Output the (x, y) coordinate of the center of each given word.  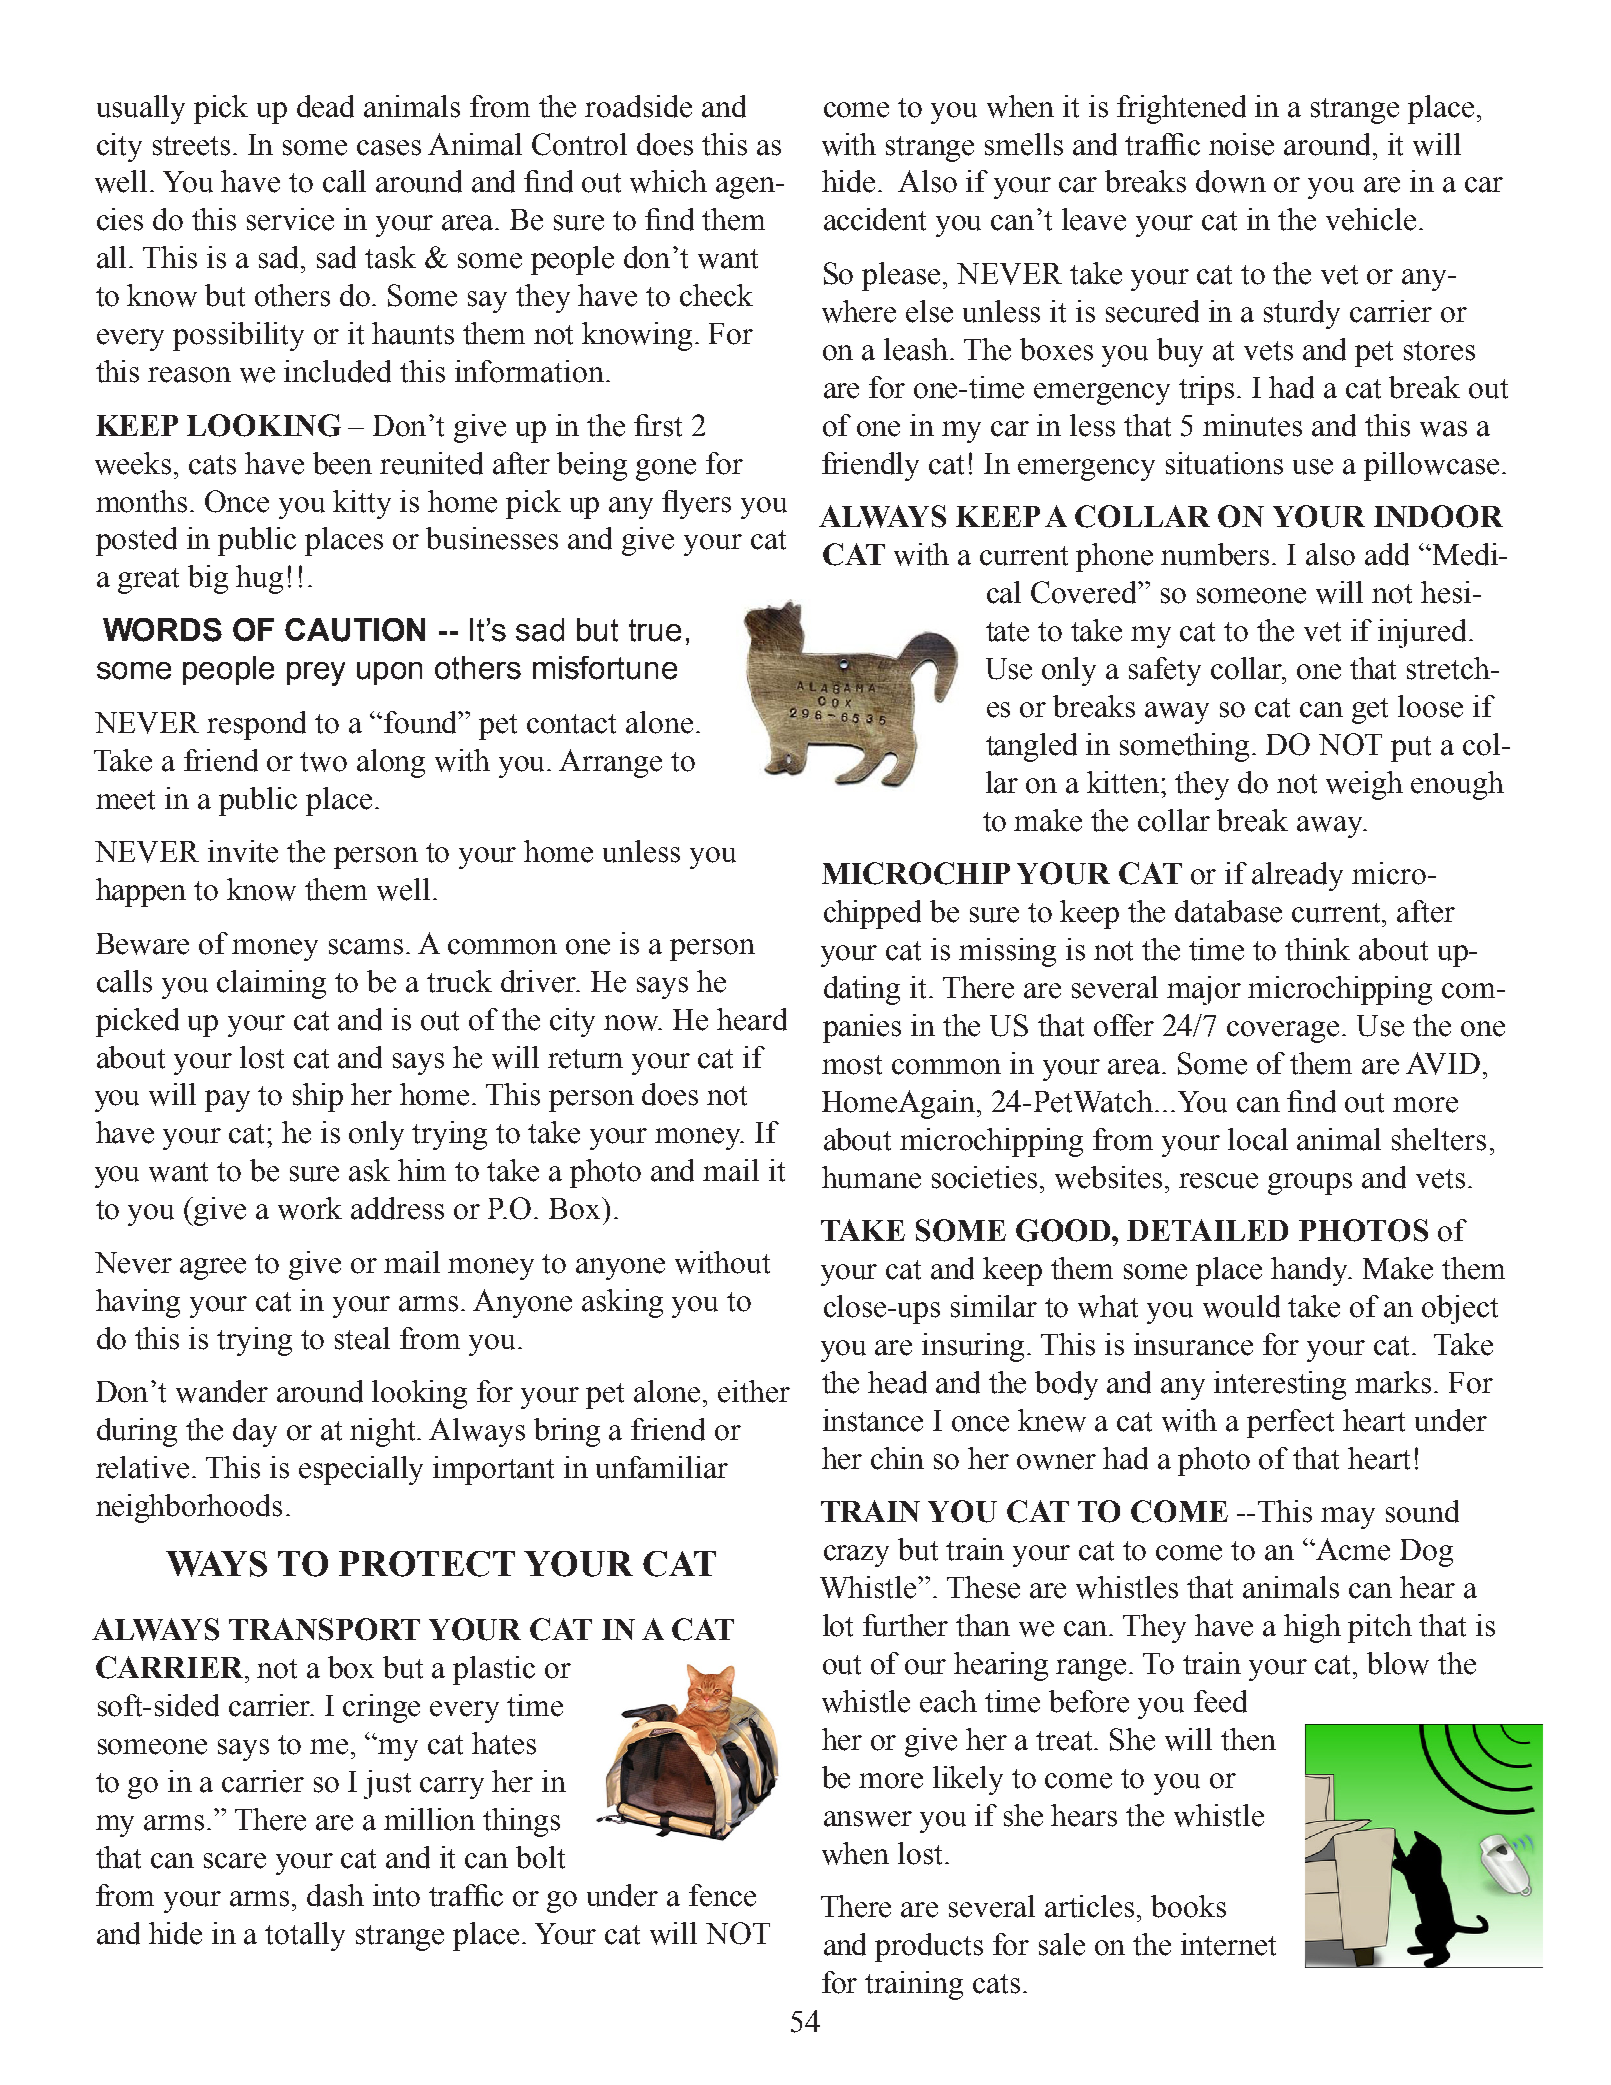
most (852, 1065)
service (290, 219)
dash (335, 1895)
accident (875, 219)
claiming (271, 984)
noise (1241, 144)
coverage (1283, 1032)
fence (722, 1895)
